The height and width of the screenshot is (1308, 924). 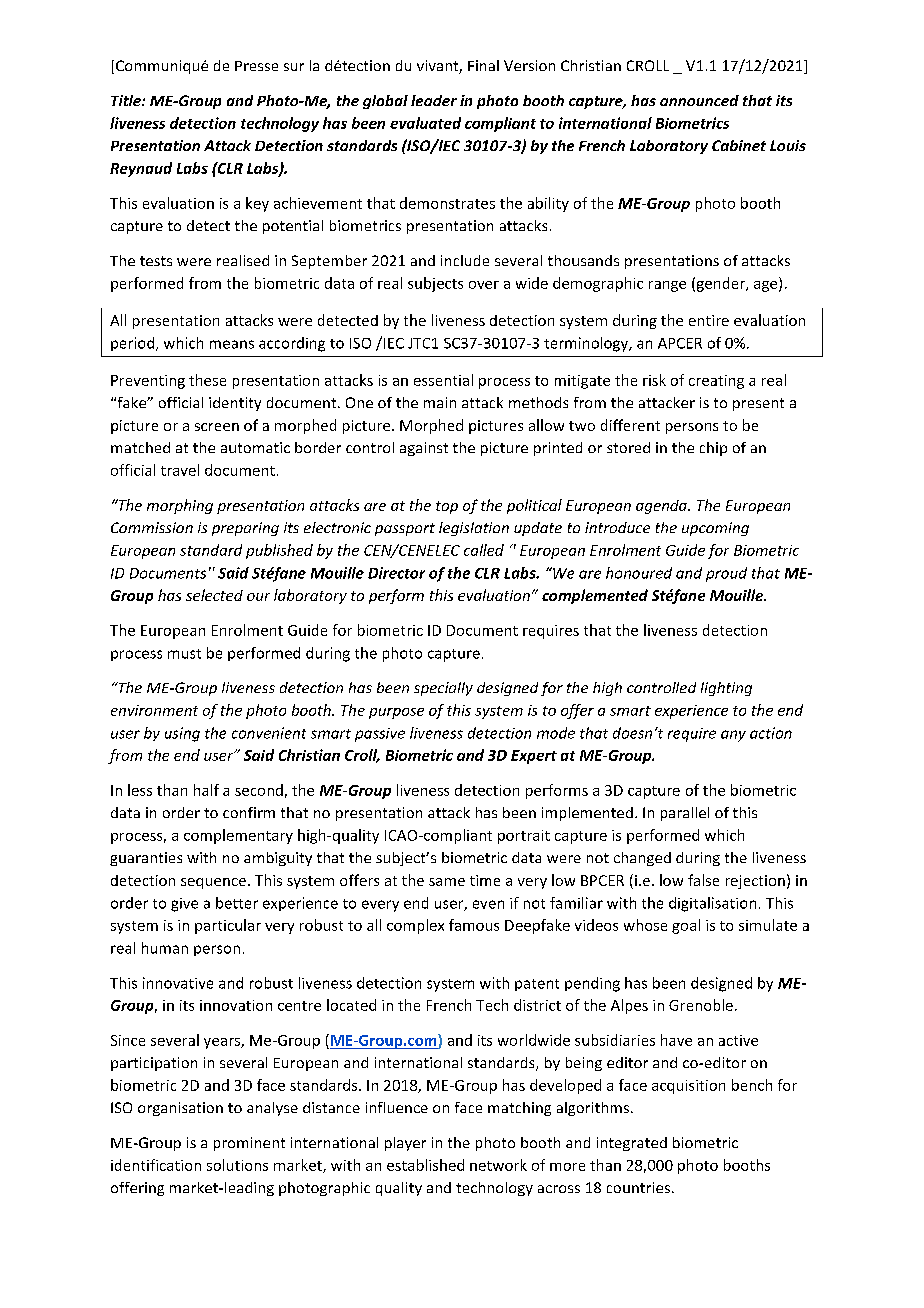 What do you see at coordinates (434, 100) in the screenshot?
I see `leader` at bounding box center [434, 100].
